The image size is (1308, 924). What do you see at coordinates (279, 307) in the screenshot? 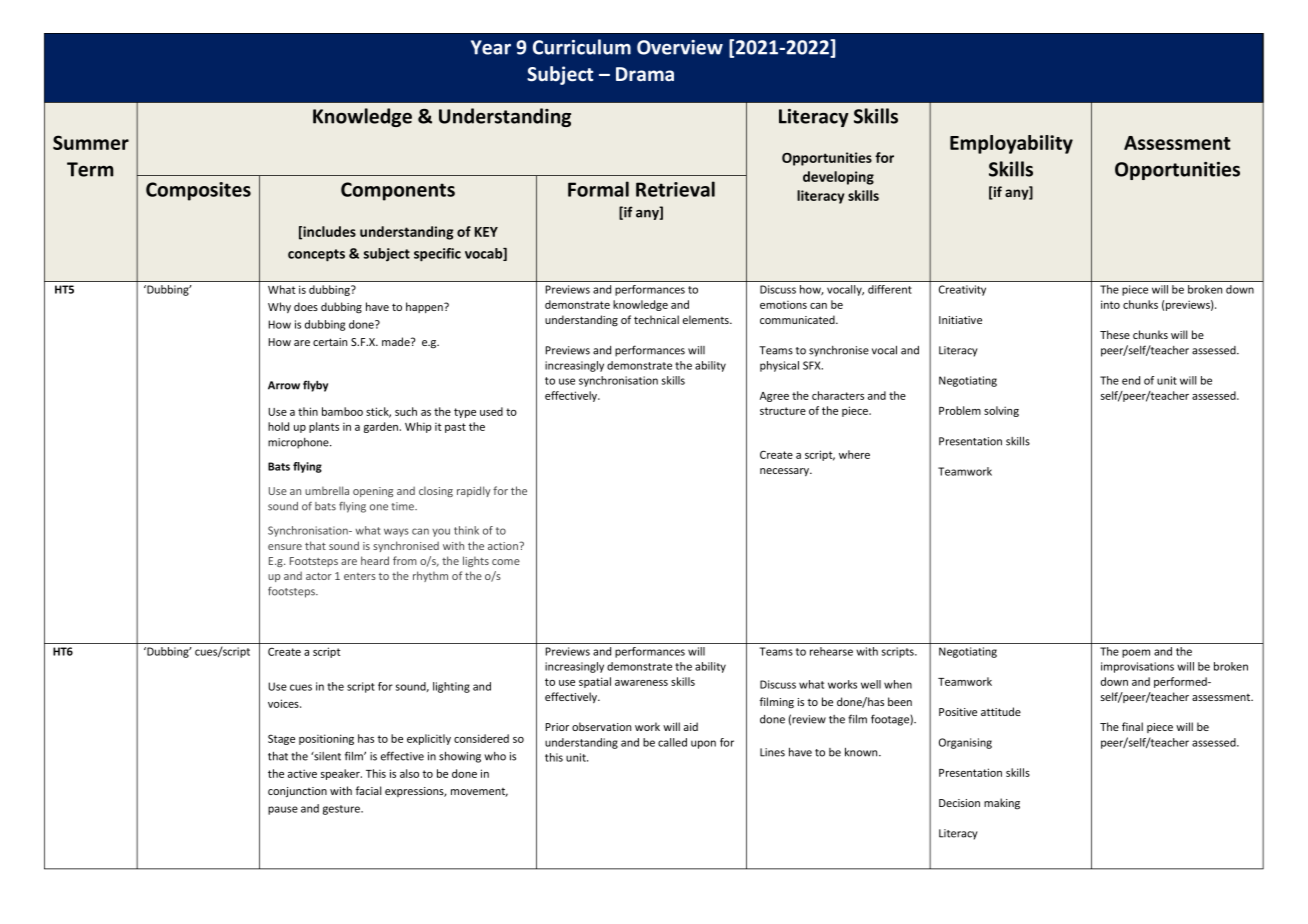
I see `Why` at bounding box center [279, 307].
